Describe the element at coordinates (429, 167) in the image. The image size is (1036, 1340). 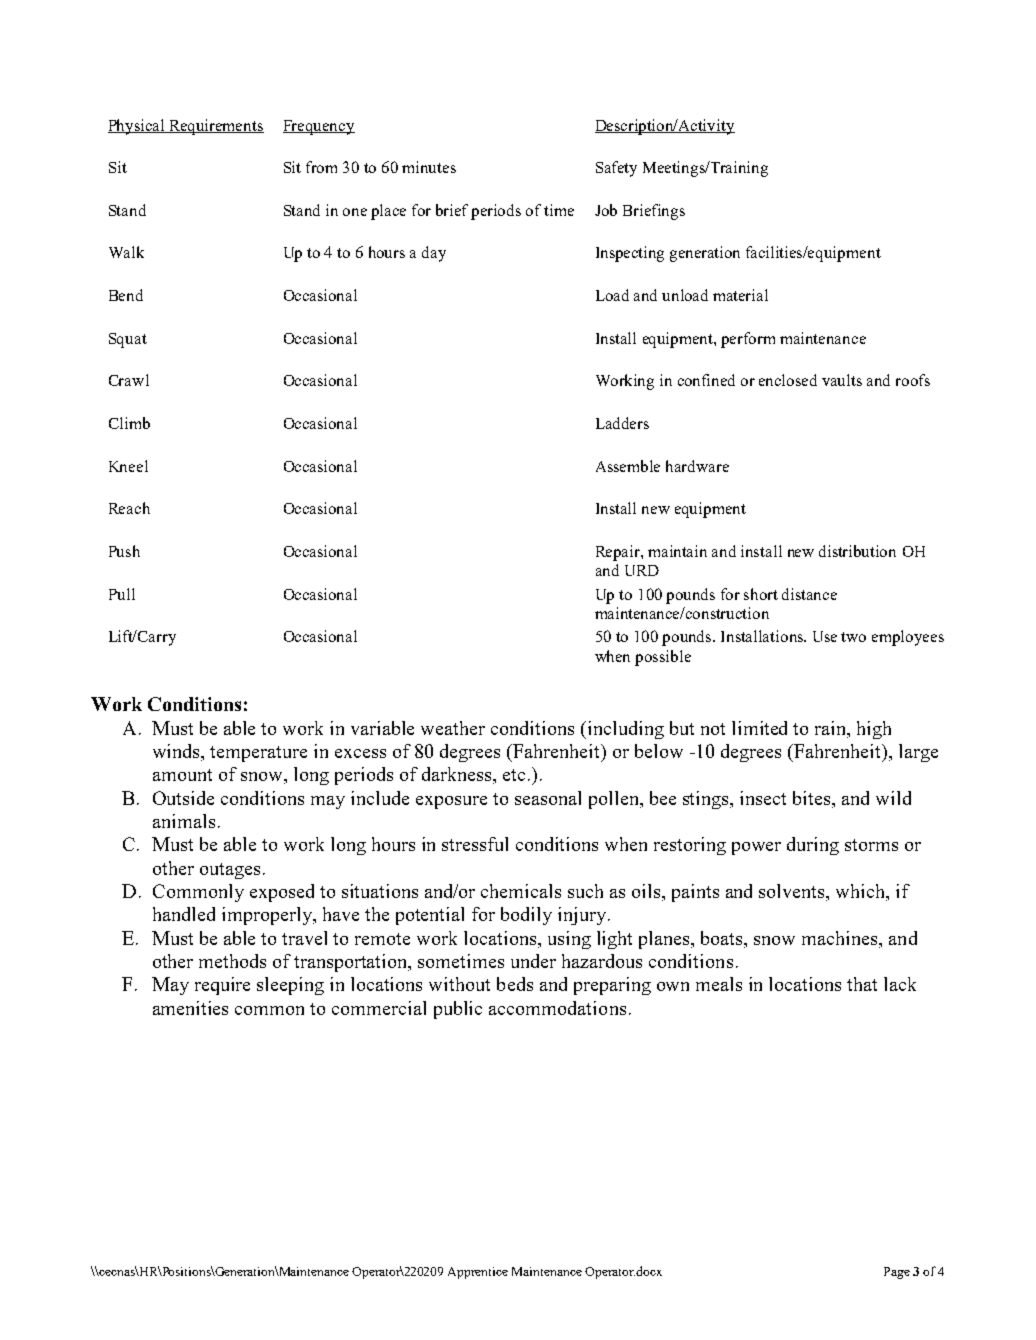
I see `minutes` at that location.
